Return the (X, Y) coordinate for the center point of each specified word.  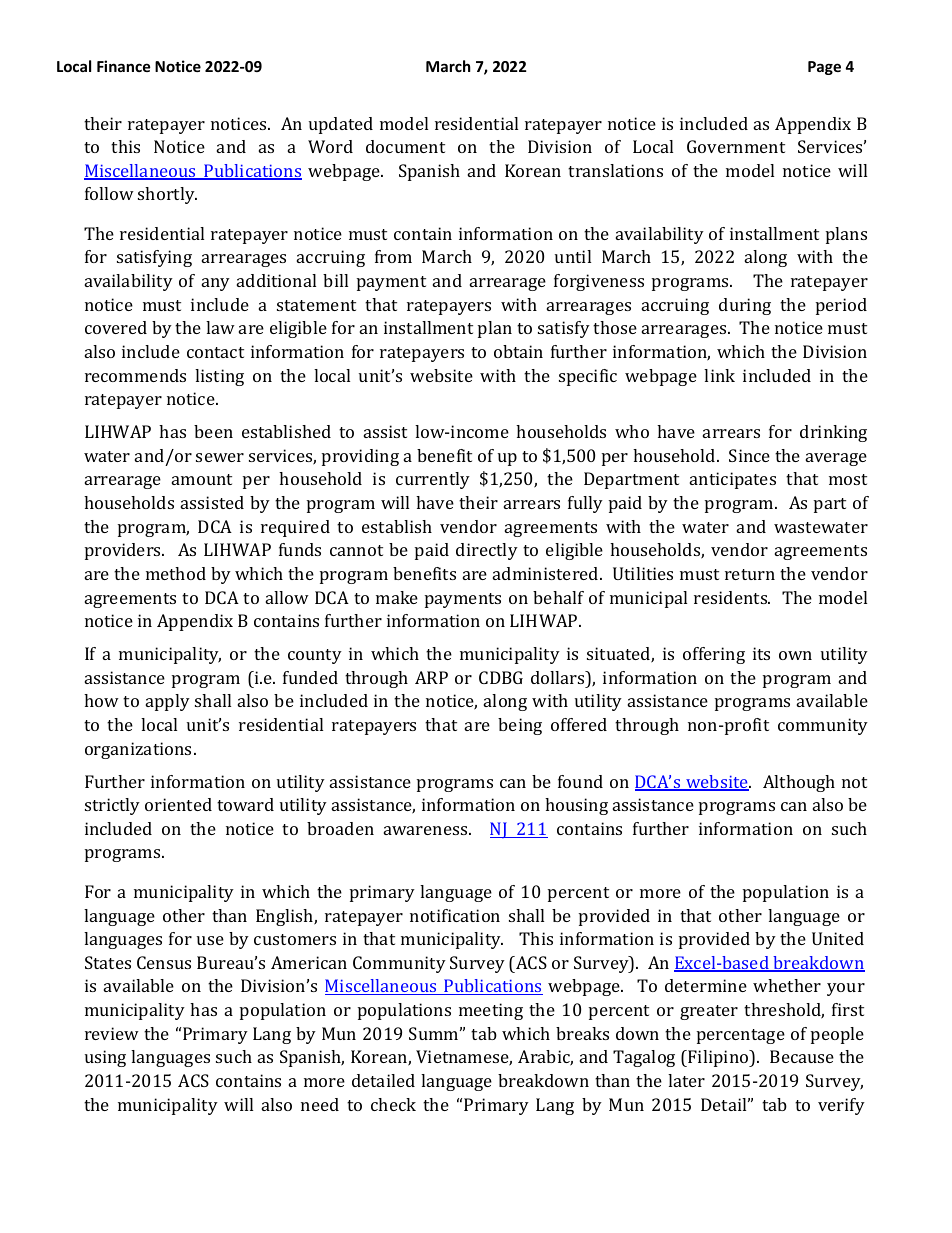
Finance (124, 66)
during (745, 306)
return (750, 574)
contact (215, 352)
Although (799, 783)
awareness (427, 830)
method (176, 573)
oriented (178, 804)
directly (487, 551)
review (112, 1033)
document (405, 146)
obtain (518, 351)
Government (736, 146)
